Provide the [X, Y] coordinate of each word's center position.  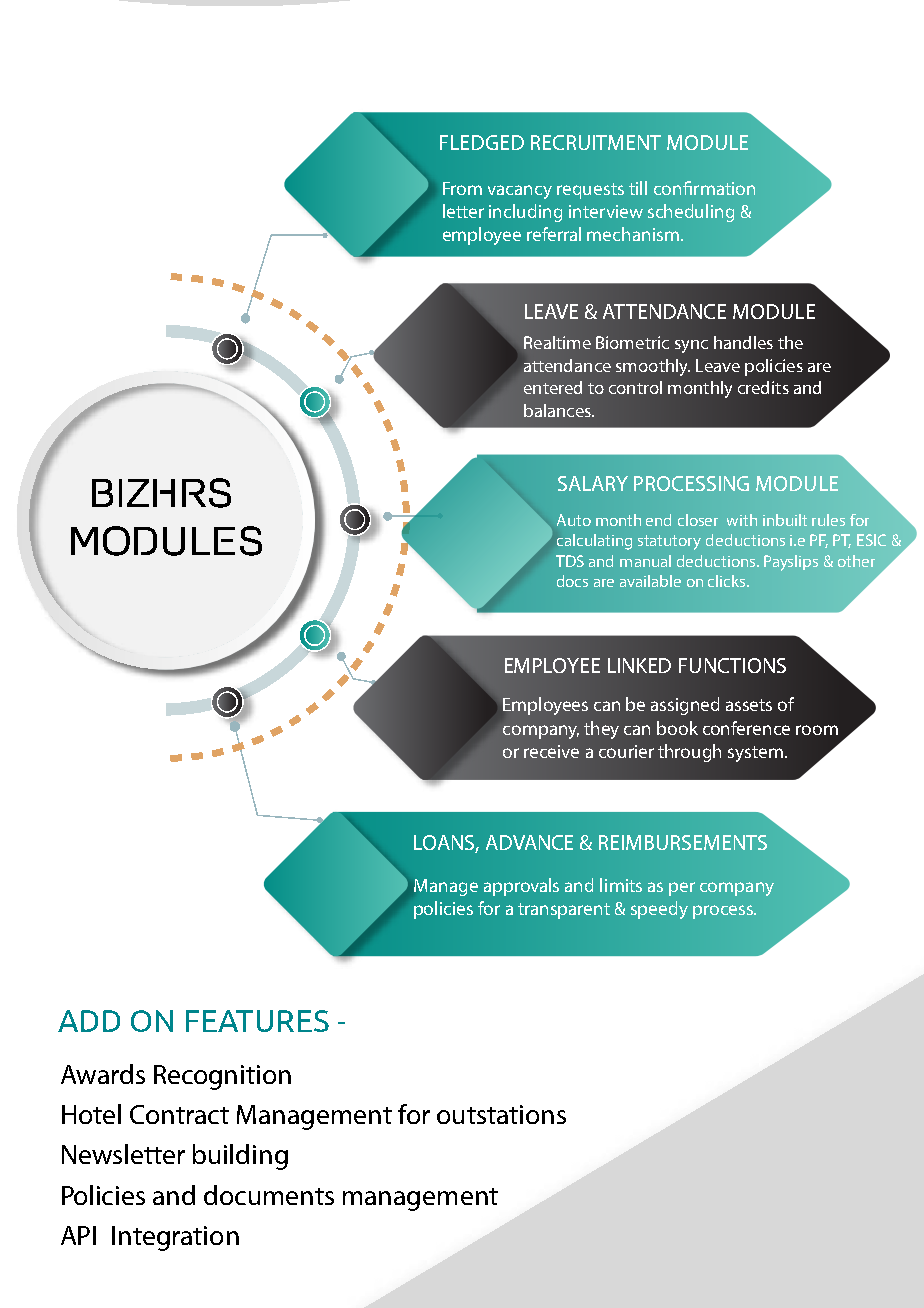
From [462, 188]
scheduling [691, 213]
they [601, 730]
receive [551, 751]
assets [749, 705]
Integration [175, 1238]
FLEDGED [482, 142]
